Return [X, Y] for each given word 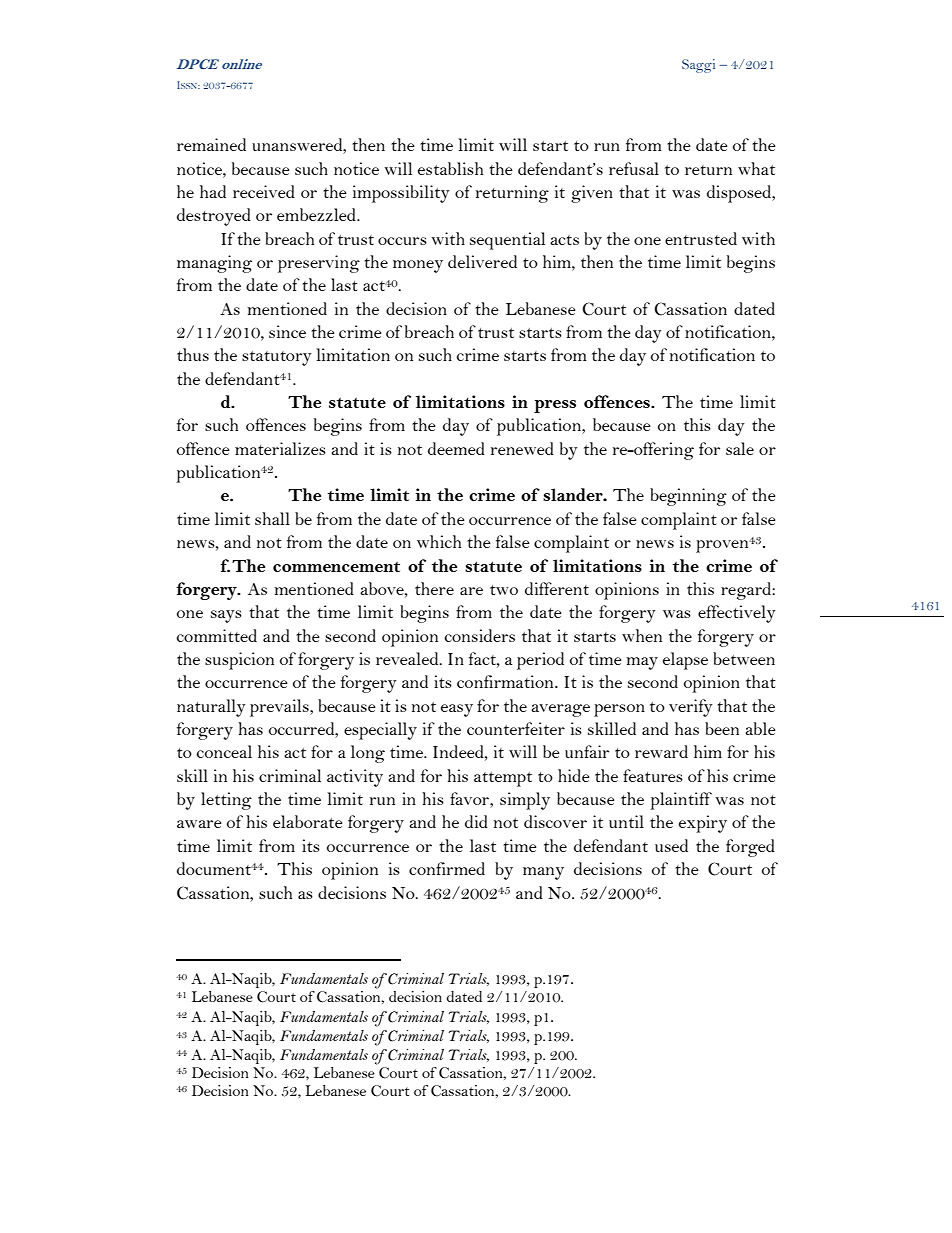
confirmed [447, 868]
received [264, 191]
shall [272, 518]
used [671, 845]
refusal [634, 168]
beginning [688, 497]
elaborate [308, 821]
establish [450, 168]
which [439, 541]
